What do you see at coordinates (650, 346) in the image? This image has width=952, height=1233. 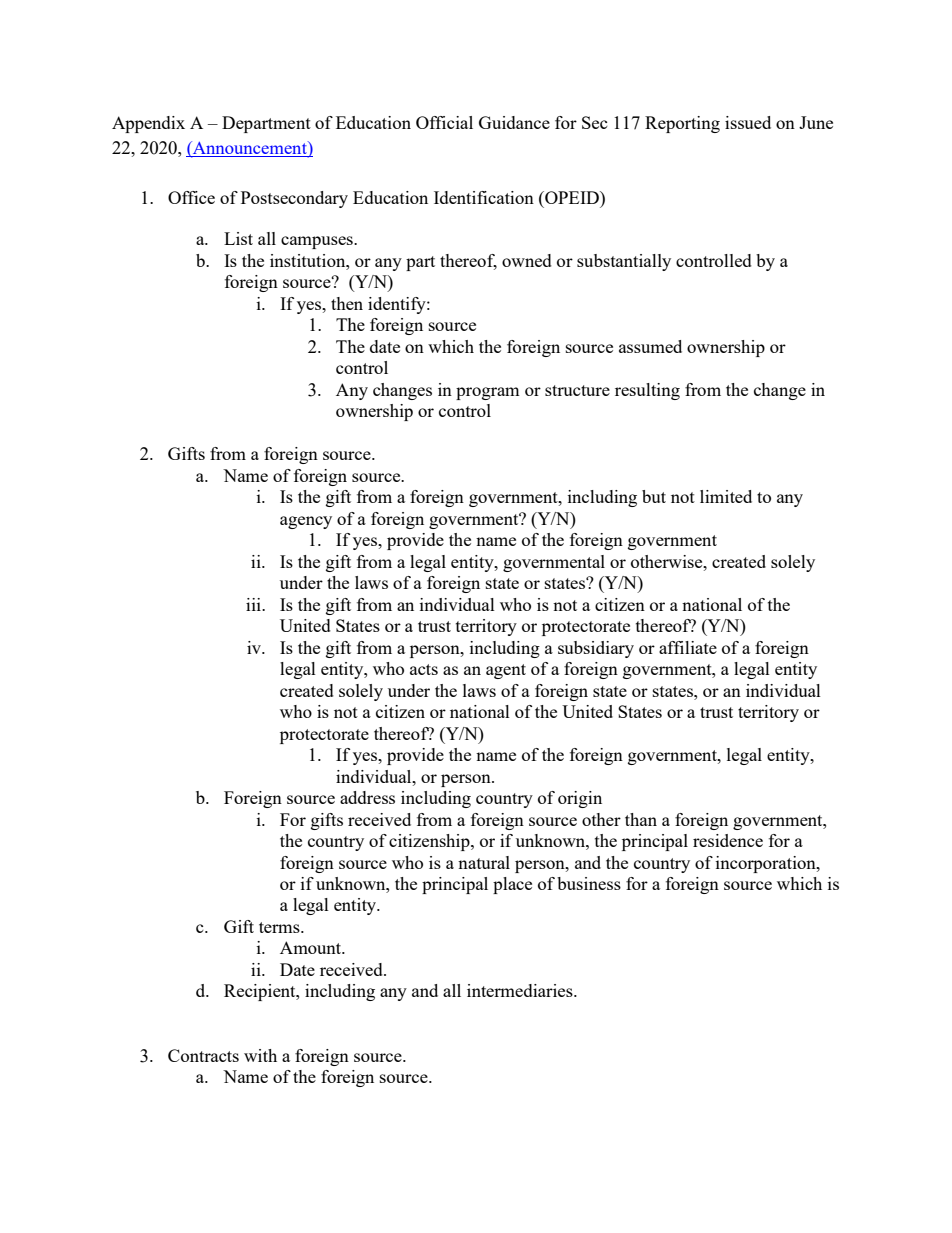 I see `assumed` at bounding box center [650, 346].
